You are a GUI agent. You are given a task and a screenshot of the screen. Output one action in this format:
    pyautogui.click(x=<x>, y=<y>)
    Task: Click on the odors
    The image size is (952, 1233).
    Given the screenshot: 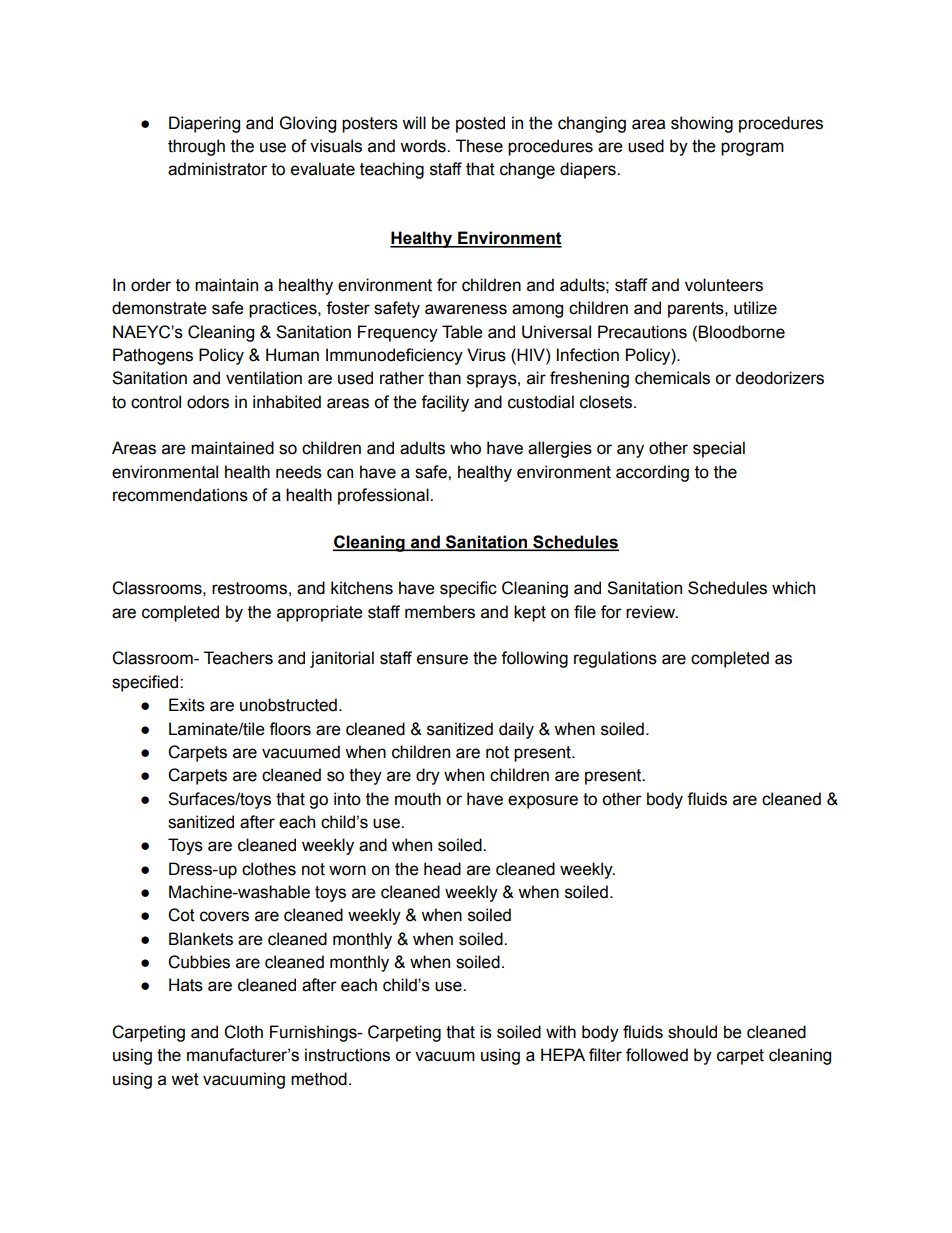 What is the action you would take?
    pyautogui.click(x=208, y=402)
